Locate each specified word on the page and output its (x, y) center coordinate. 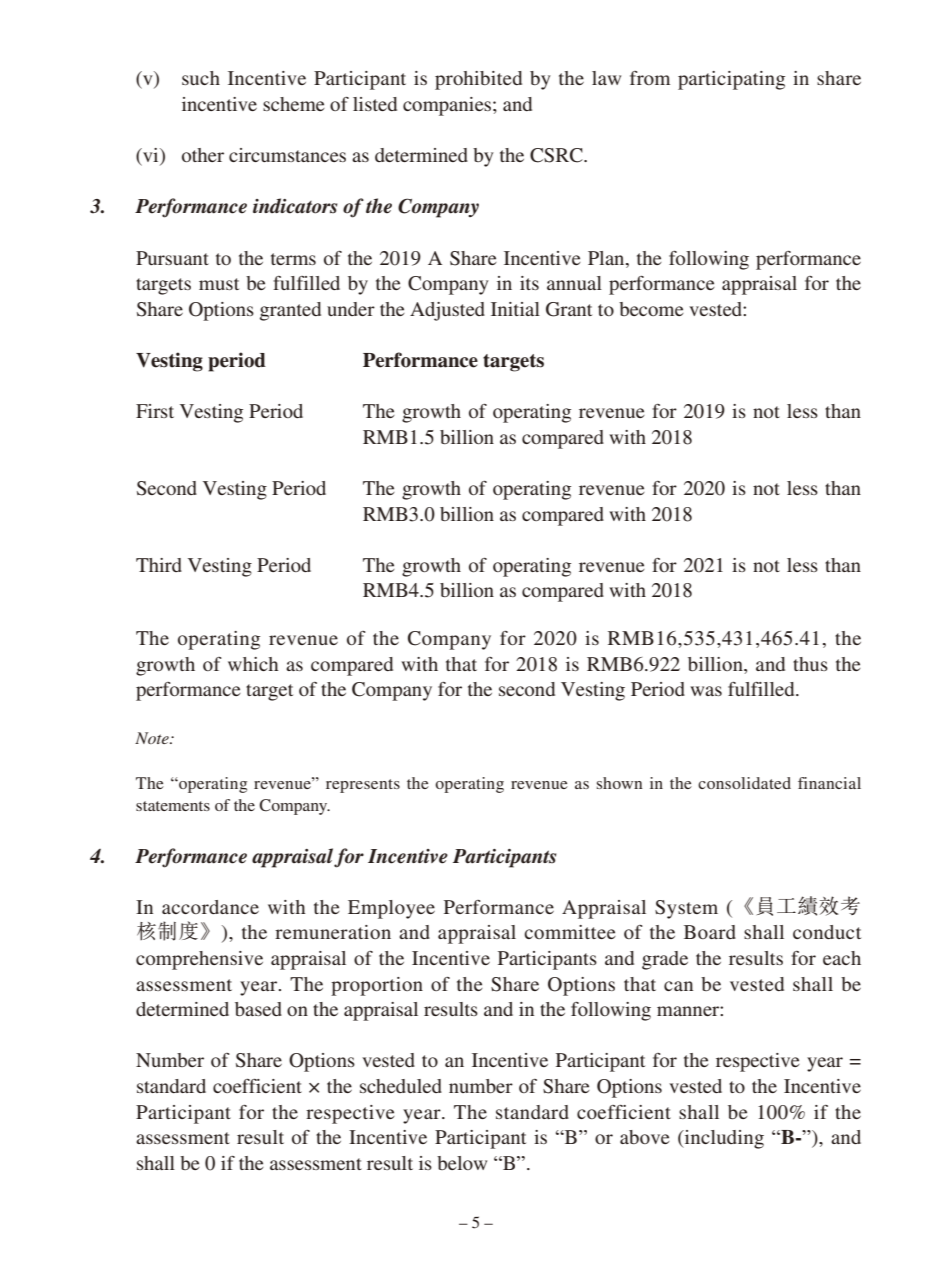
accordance (210, 907)
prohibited (478, 80)
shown (620, 783)
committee (570, 932)
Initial (515, 309)
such (201, 78)
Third (159, 565)
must (219, 284)
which (253, 664)
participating (731, 80)
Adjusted (447, 311)
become (651, 309)
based (258, 1009)
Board (710, 932)
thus (810, 664)
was (706, 691)
